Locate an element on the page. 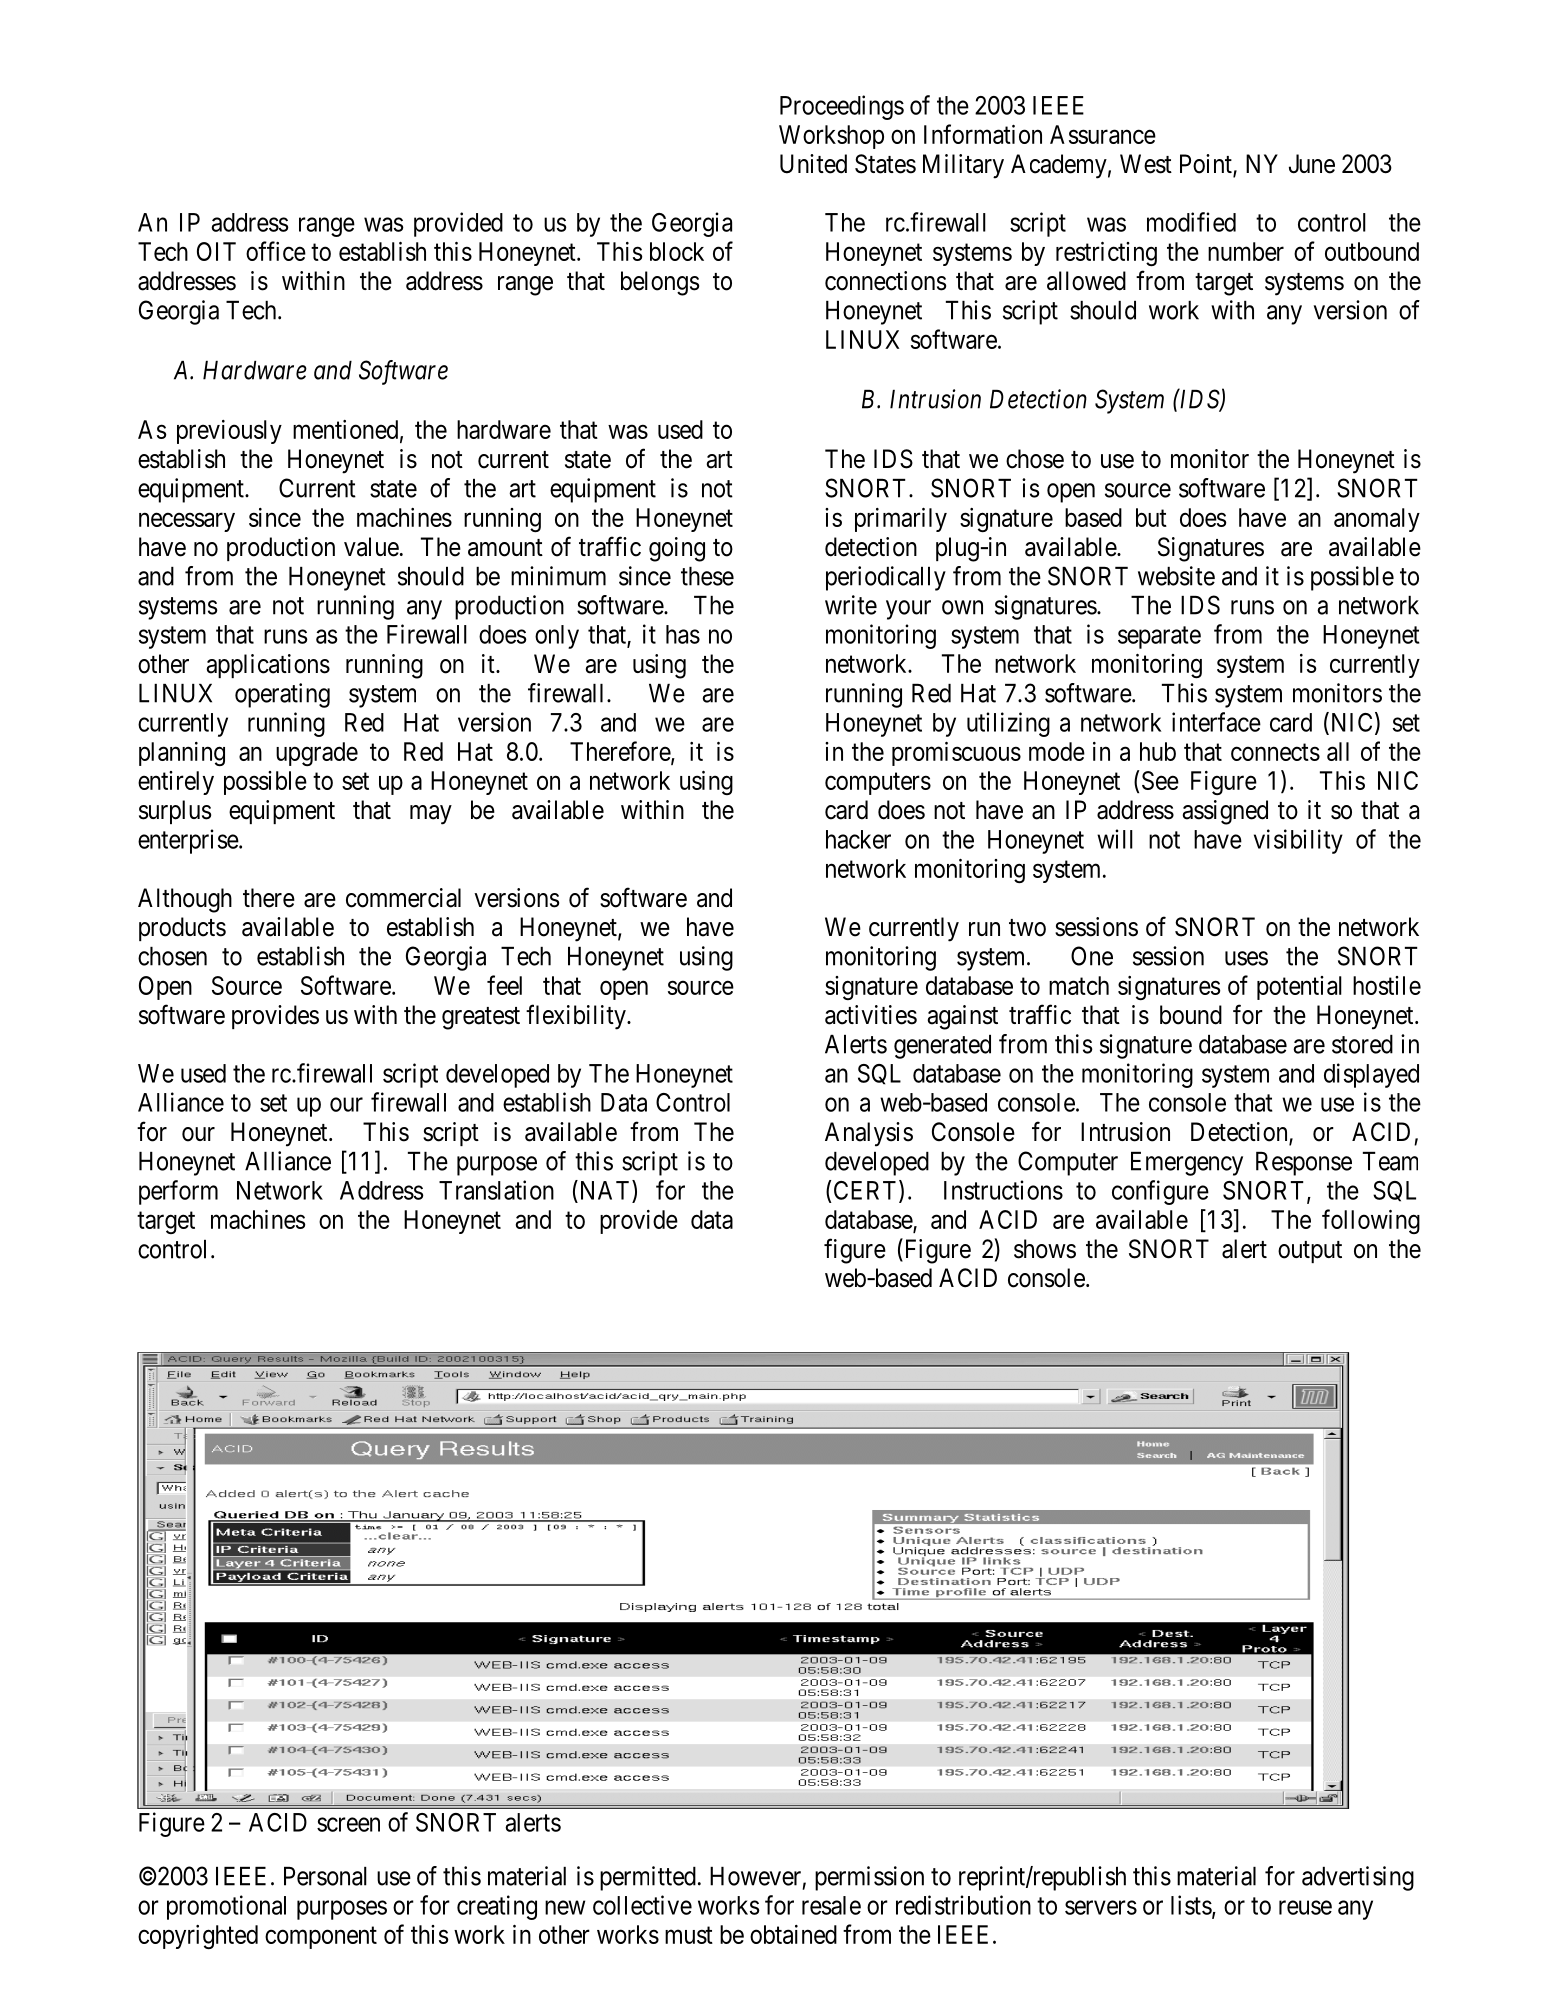 The width and height of the image is (1557, 2015). perform is located at coordinates (178, 1192).
